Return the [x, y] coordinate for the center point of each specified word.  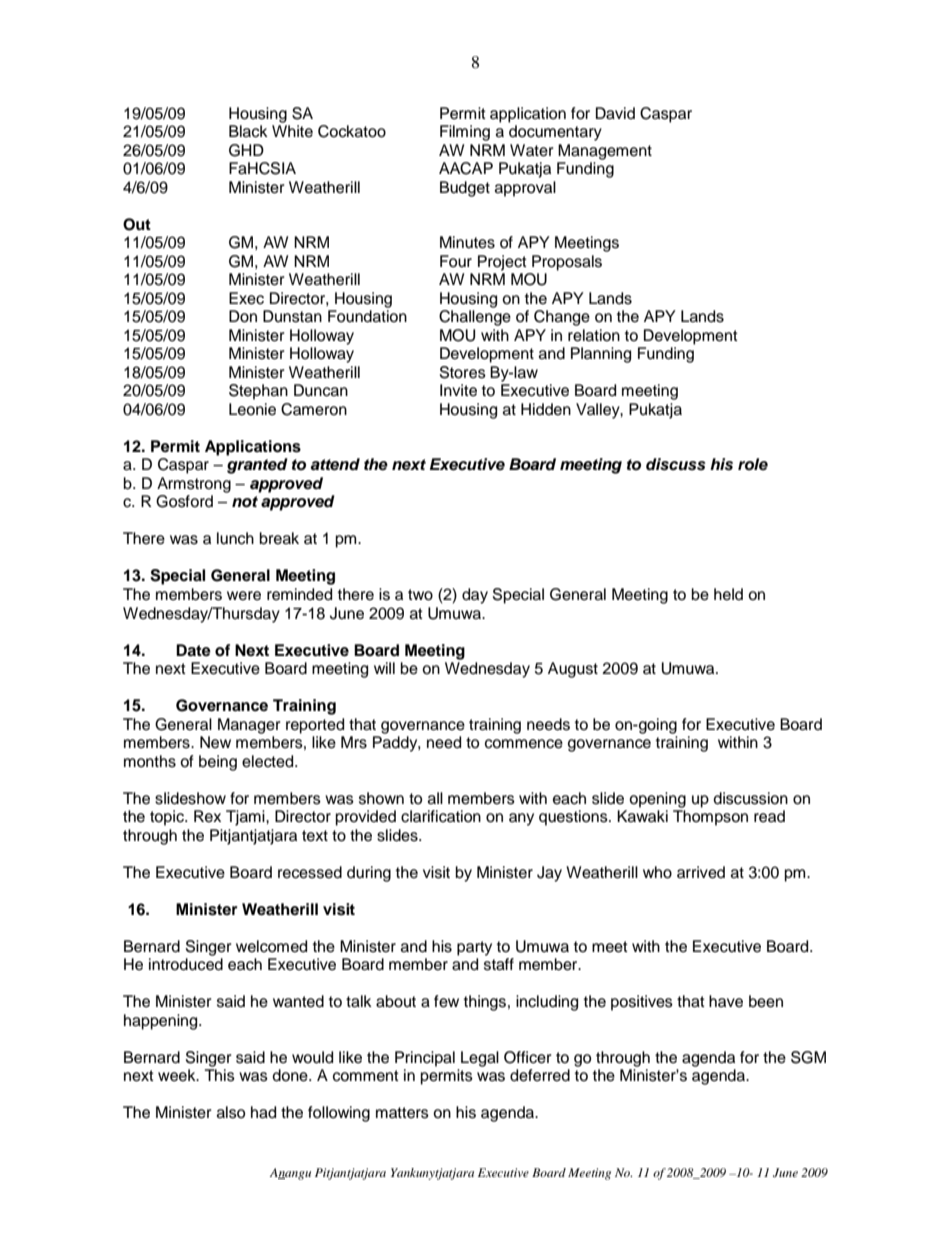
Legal [480, 1059]
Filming [465, 133]
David [615, 113]
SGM [808, 1057]
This [220, 1075]
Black [248, 131]
